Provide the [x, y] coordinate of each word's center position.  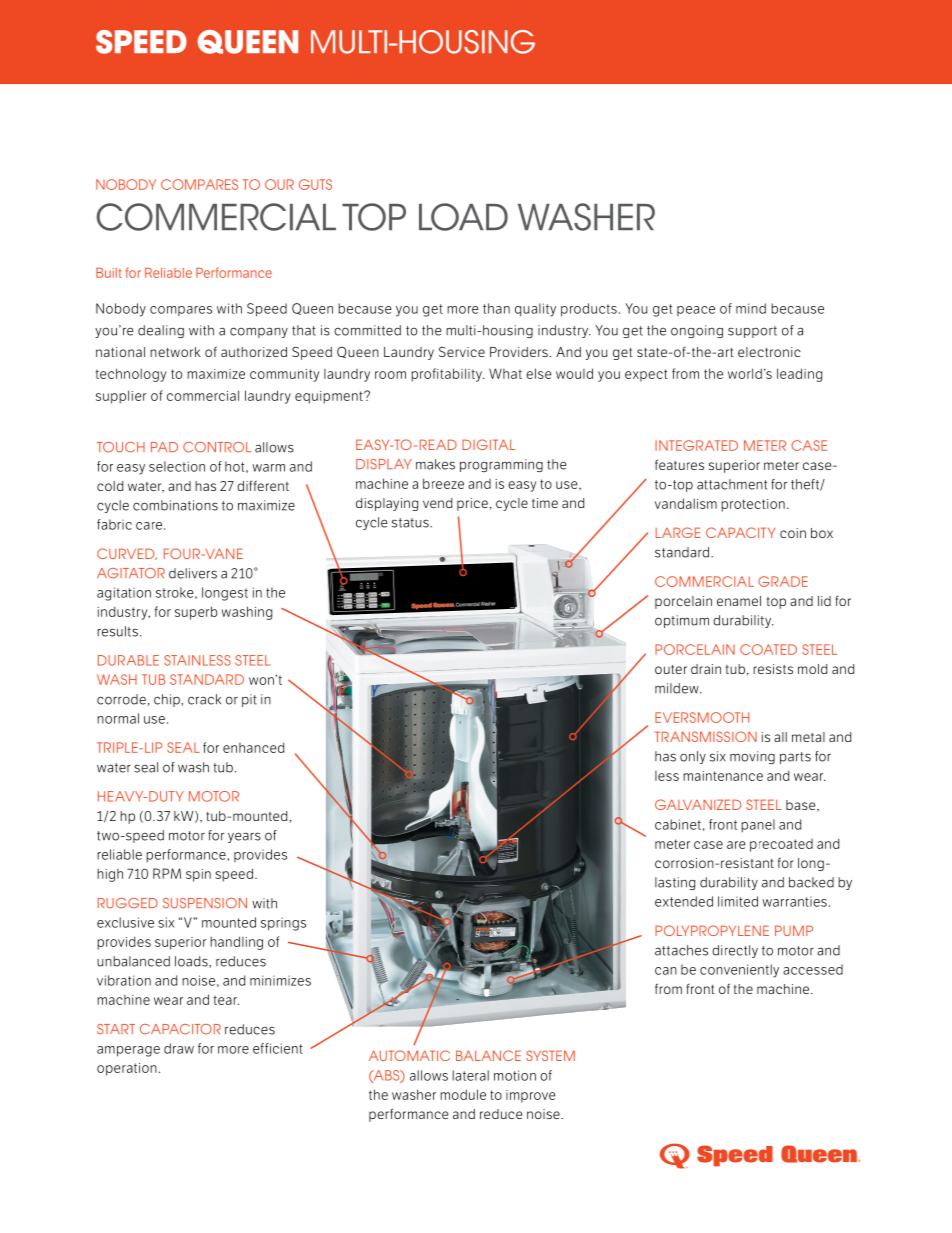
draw [179, 1048]
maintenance [723, 776]
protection [753, 505]
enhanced [253, 747]
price [472, 504]
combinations [175, 505]
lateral [470, 1075]
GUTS [315, 184]
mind [751, 308]
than [496, 308]
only [693, 757]
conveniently [739, 971]
